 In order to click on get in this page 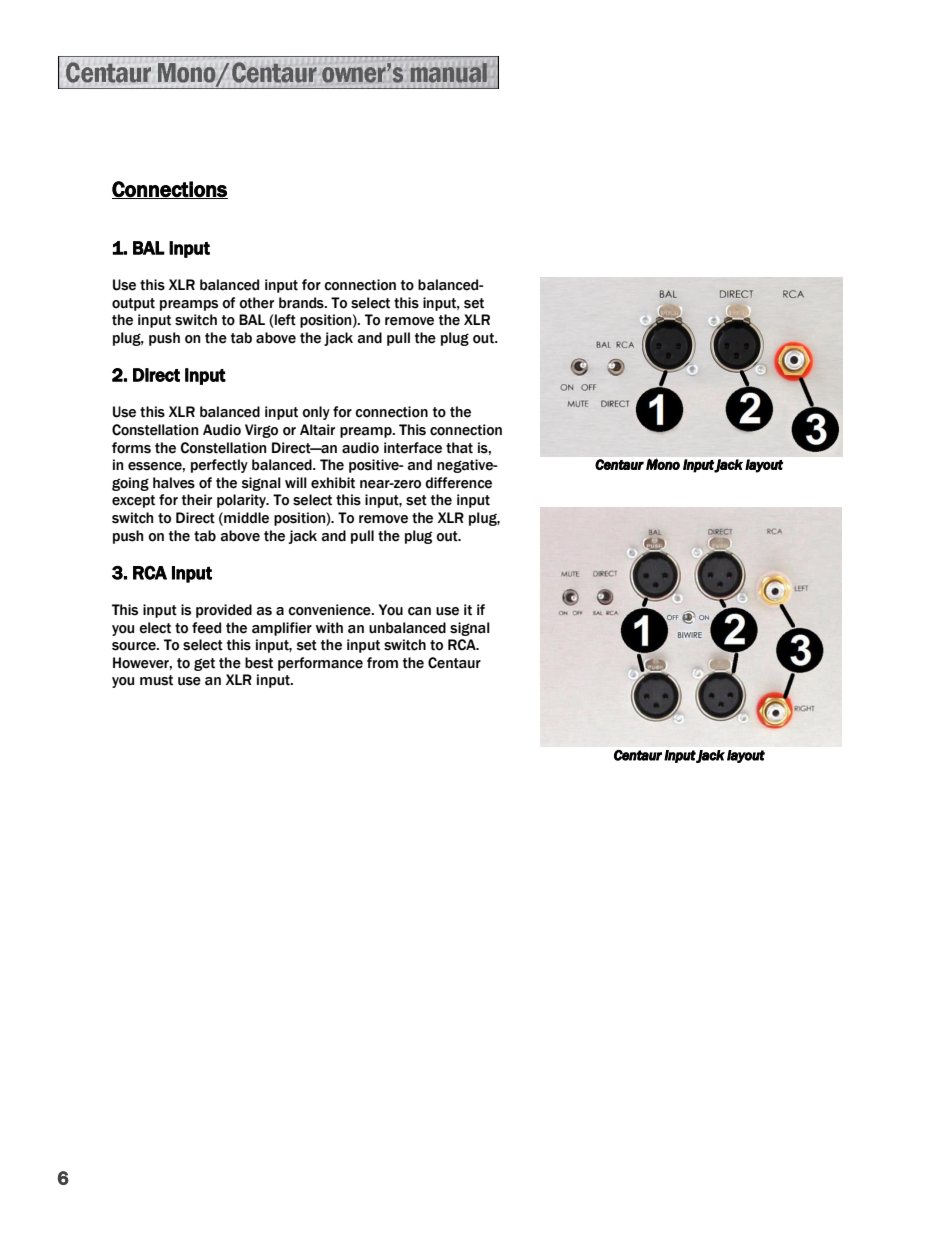, I will do `click(204, 664)`.
